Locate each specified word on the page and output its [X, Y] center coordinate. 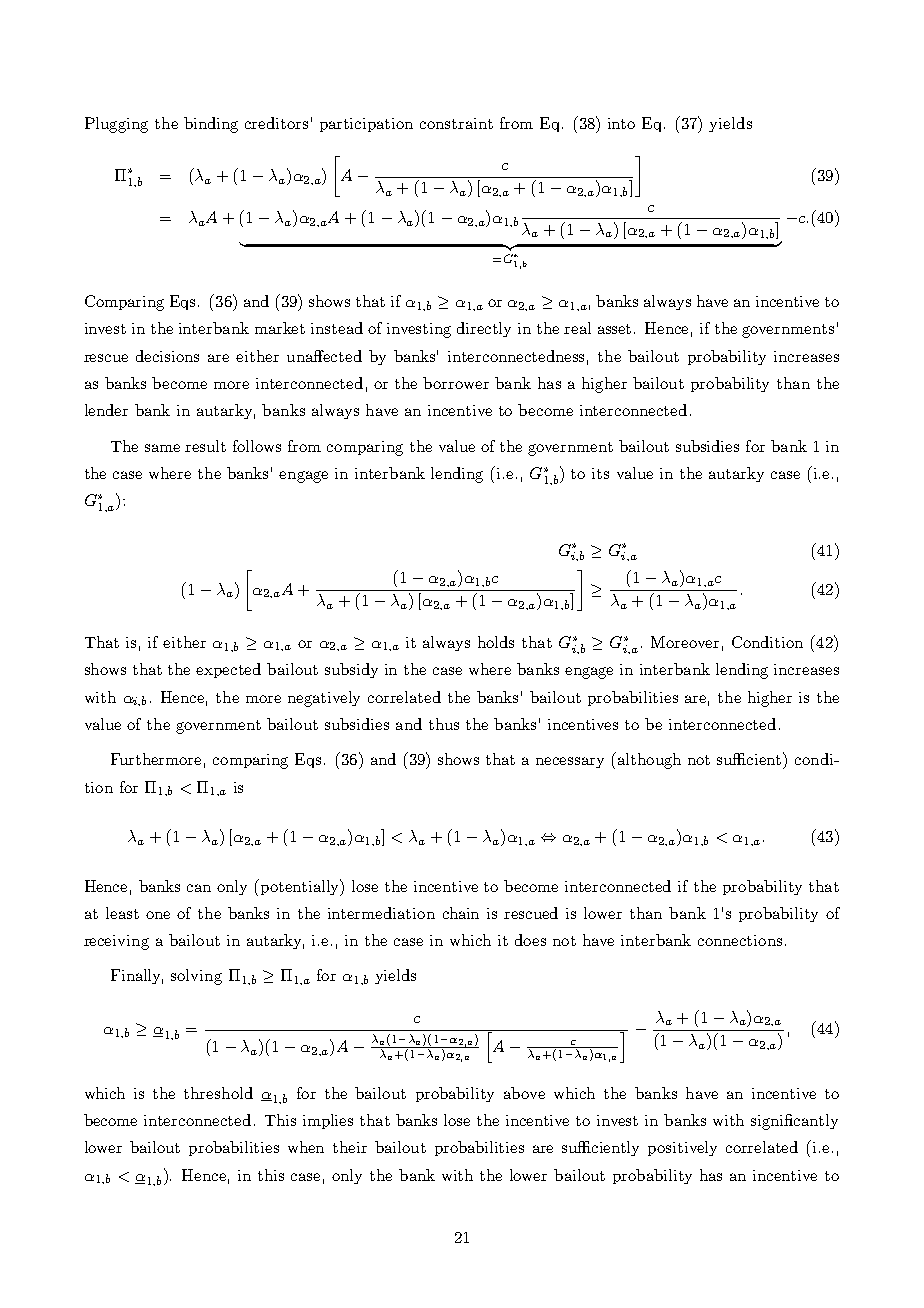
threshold [218, 1093]
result [205, 446]
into [621, 123]
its [600, 473]
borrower [456, 383]
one [158, 915]
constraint [456, 123]
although [648, 760]
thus [444, 724]
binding [211, 125]
